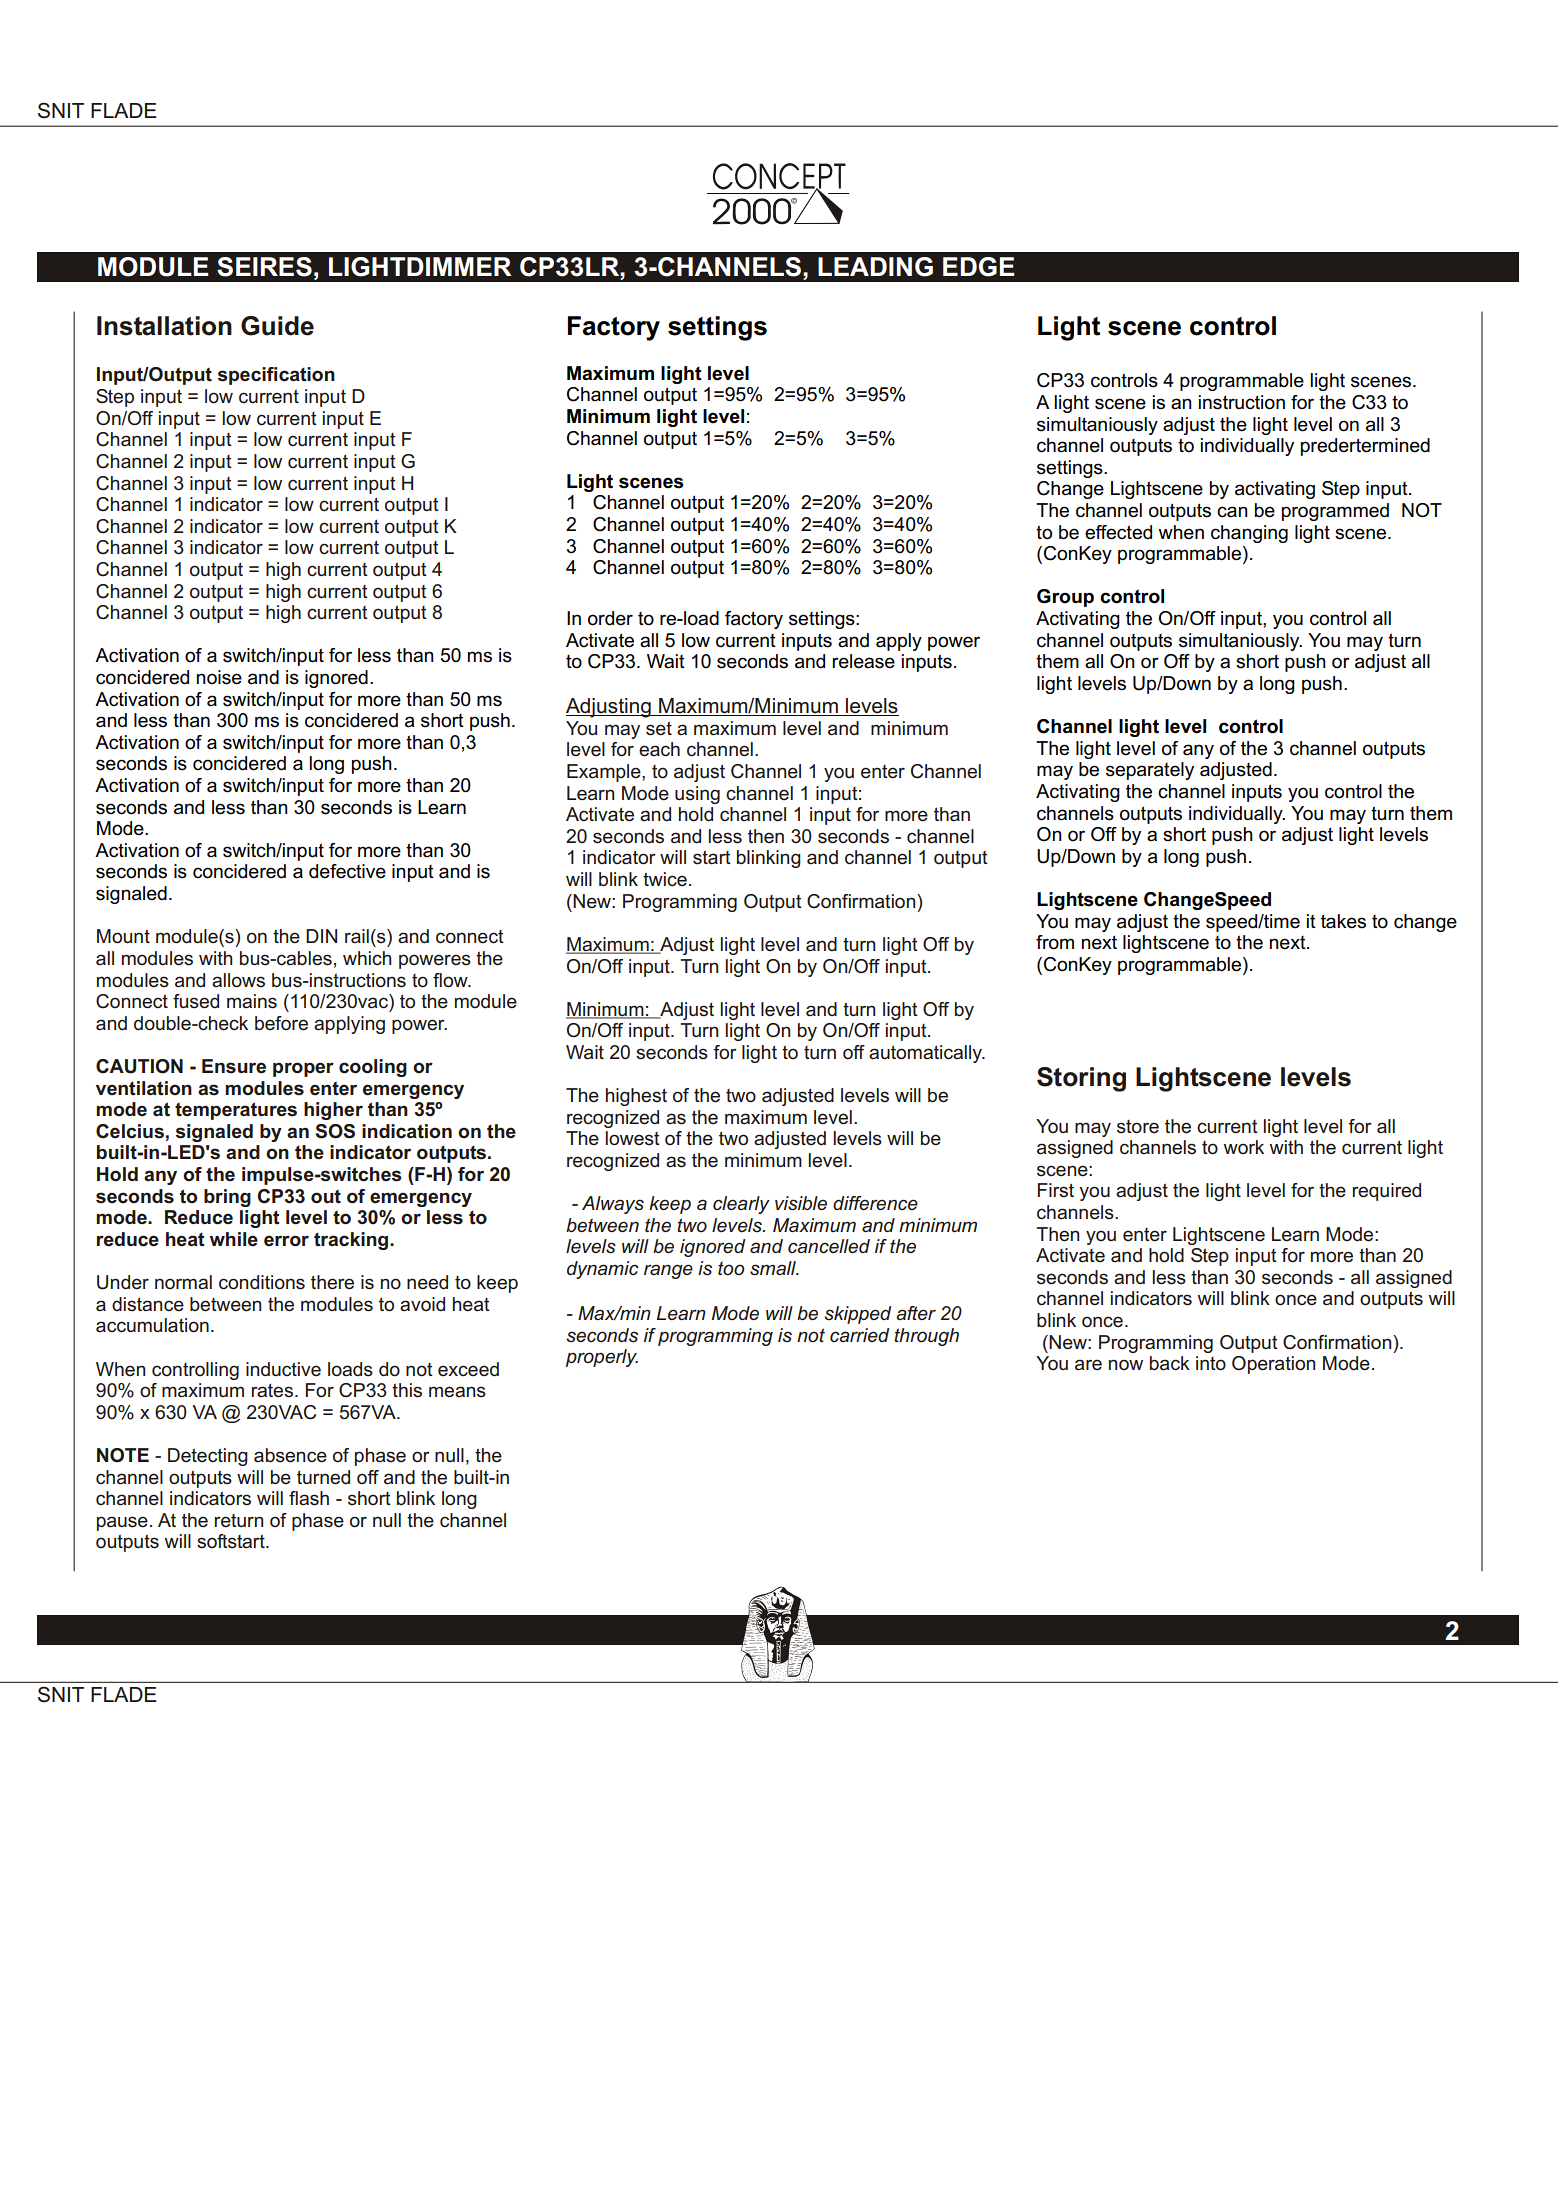  I want to click on lowest, so click(632, 1138).
